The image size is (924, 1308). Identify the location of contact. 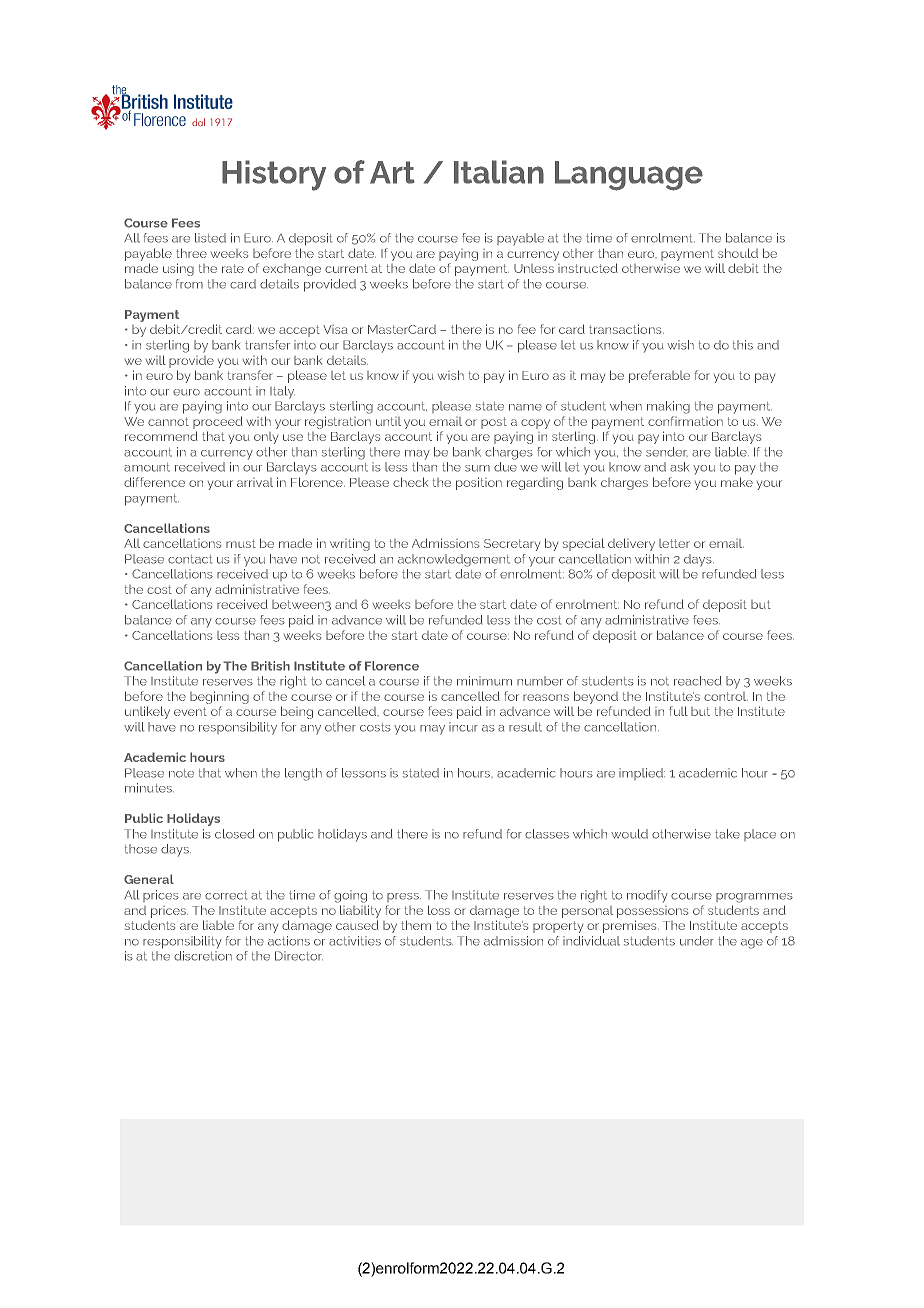
(190, 559).
